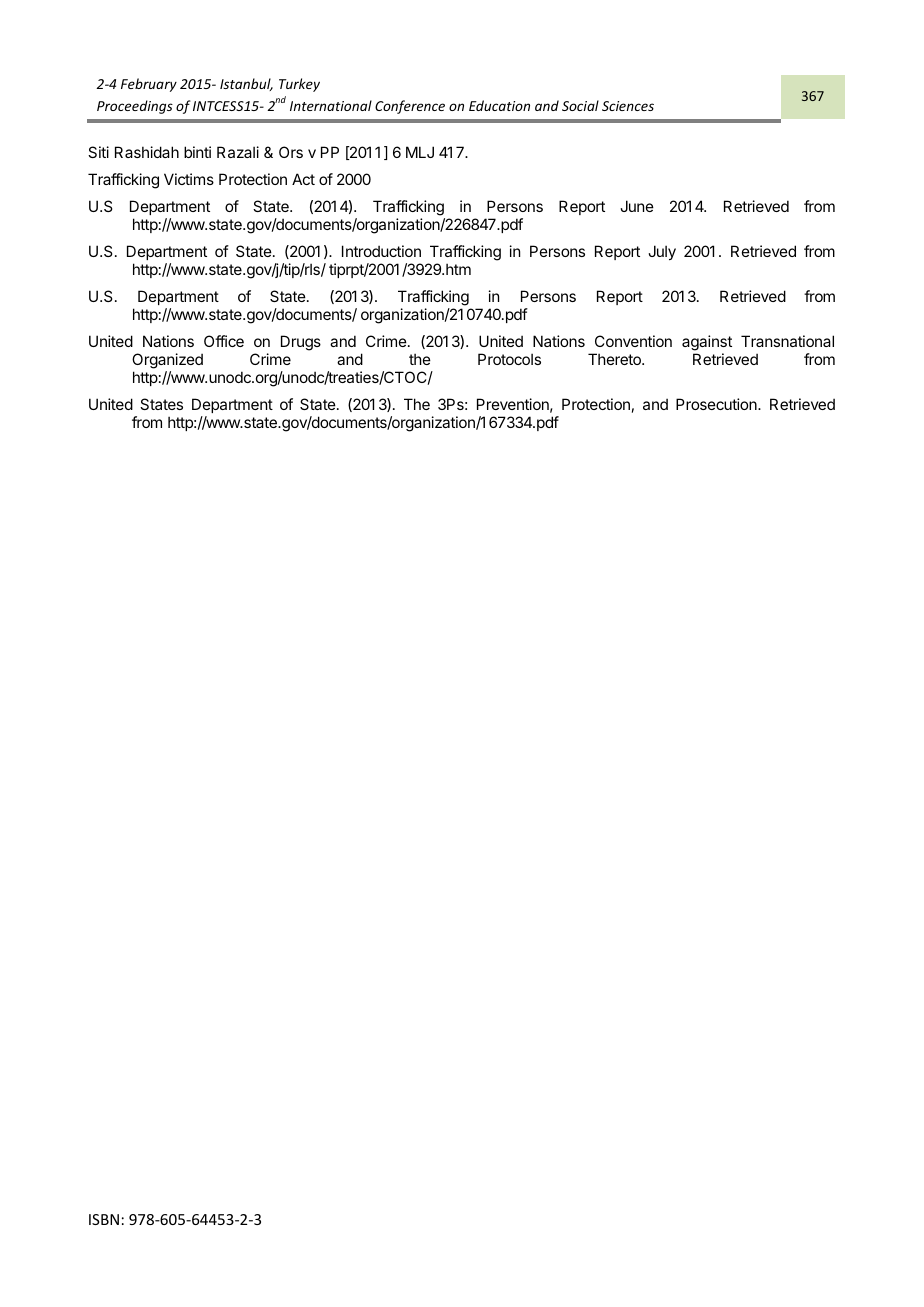 This document has width=924, height=1307. Describe the element at coordinates (509, 359) in the document. I see `Protocols` at that location.
